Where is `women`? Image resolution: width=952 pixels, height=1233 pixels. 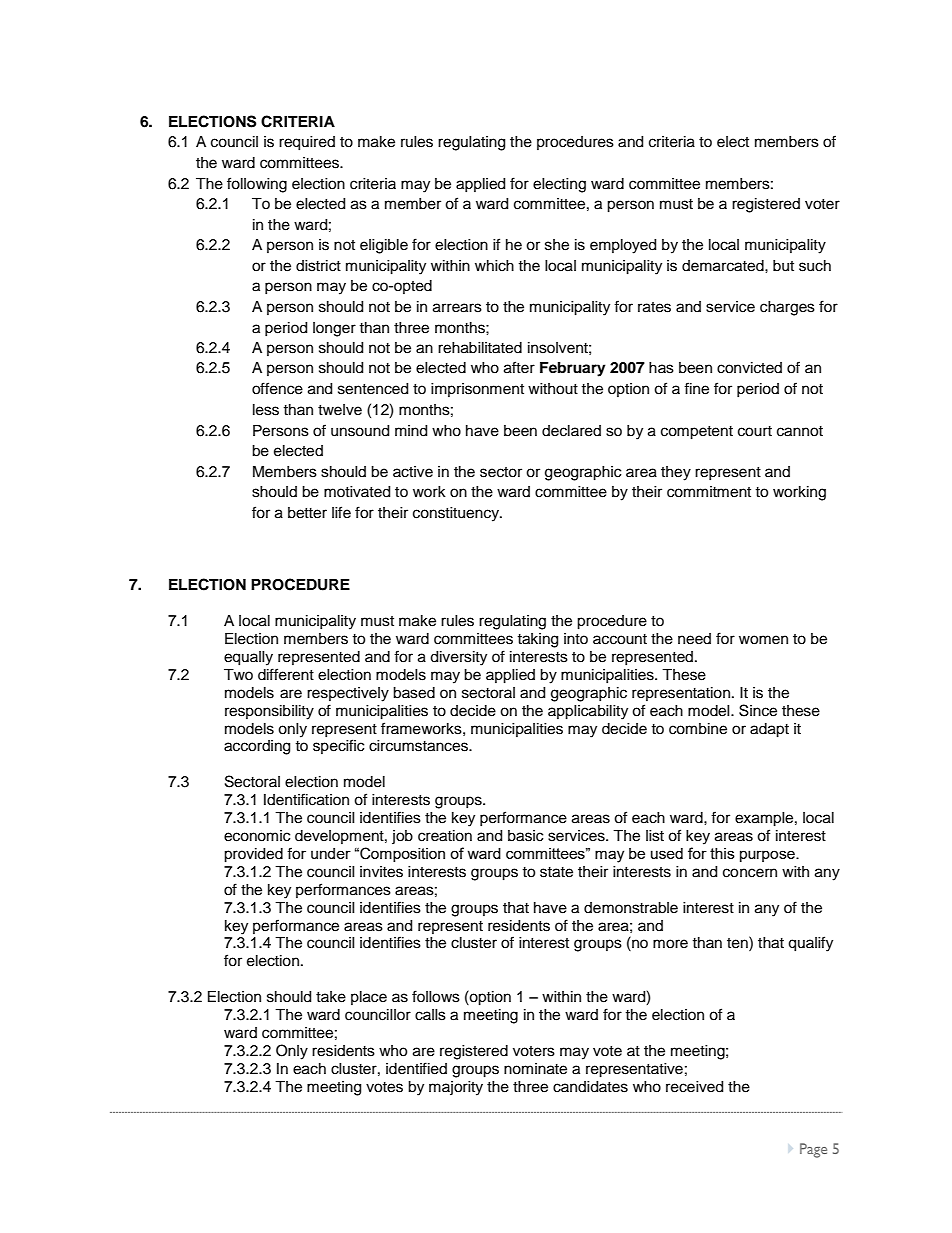 women is located at coordinates (763, 640).
